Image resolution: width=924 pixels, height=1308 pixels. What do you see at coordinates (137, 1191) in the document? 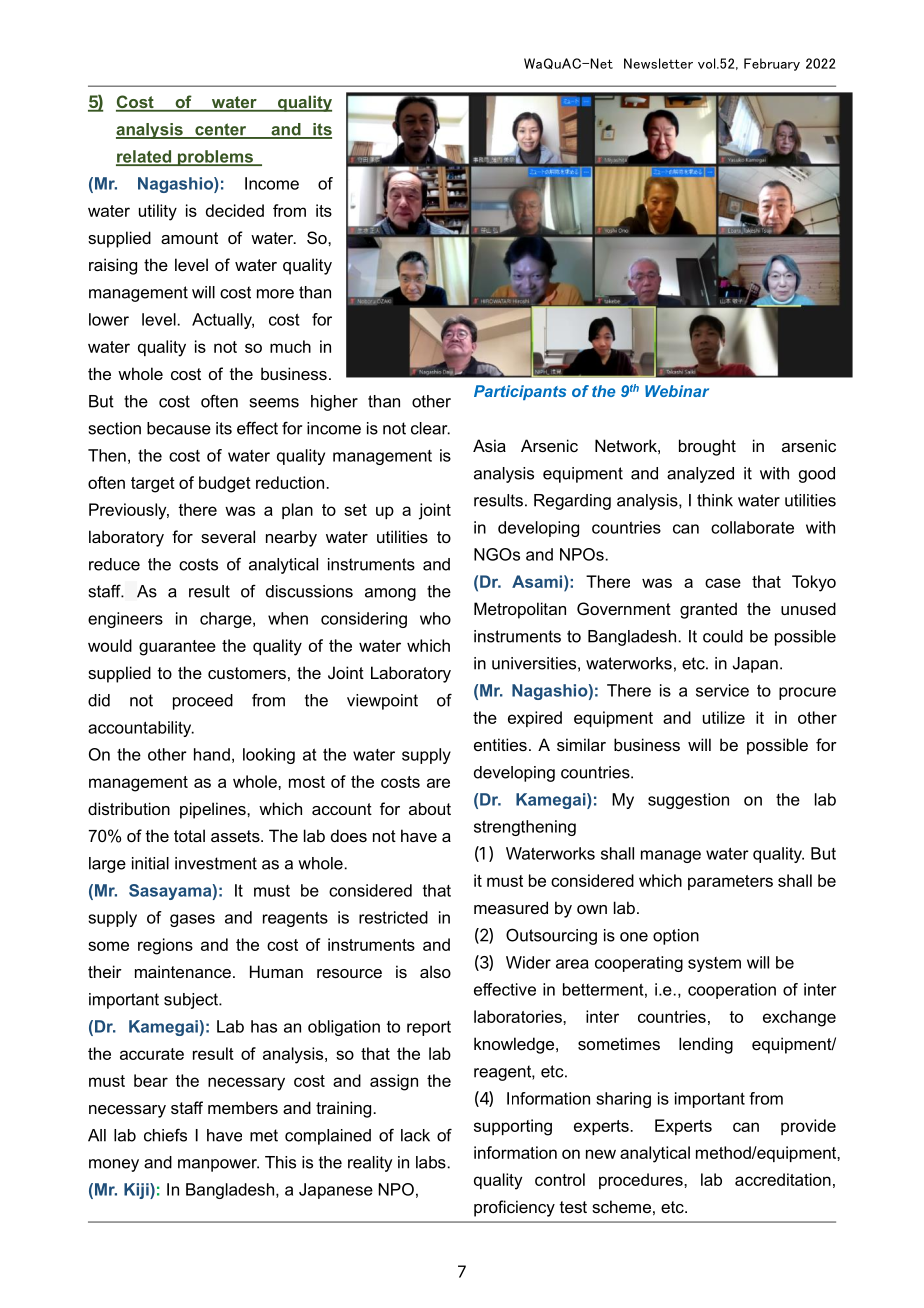
I see `Kiji` at bounding box center [137, 1191].
